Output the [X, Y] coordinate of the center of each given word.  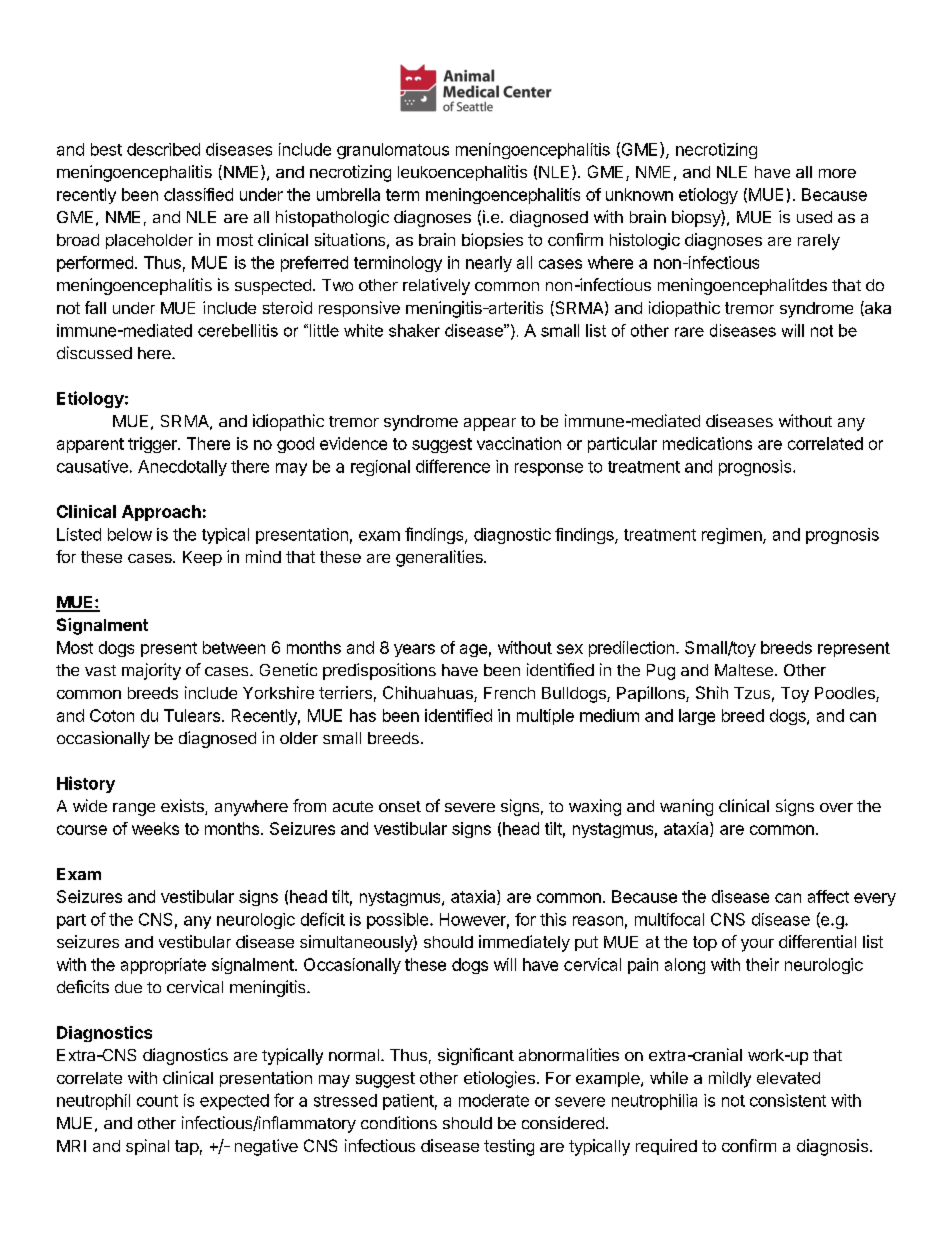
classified [198, 194]
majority [151, 671]
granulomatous [393, 151]
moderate [494, 1100]
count [157, 1101]
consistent [788, 1100]
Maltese [744, 670]
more [837, 173]
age [473, 650]
